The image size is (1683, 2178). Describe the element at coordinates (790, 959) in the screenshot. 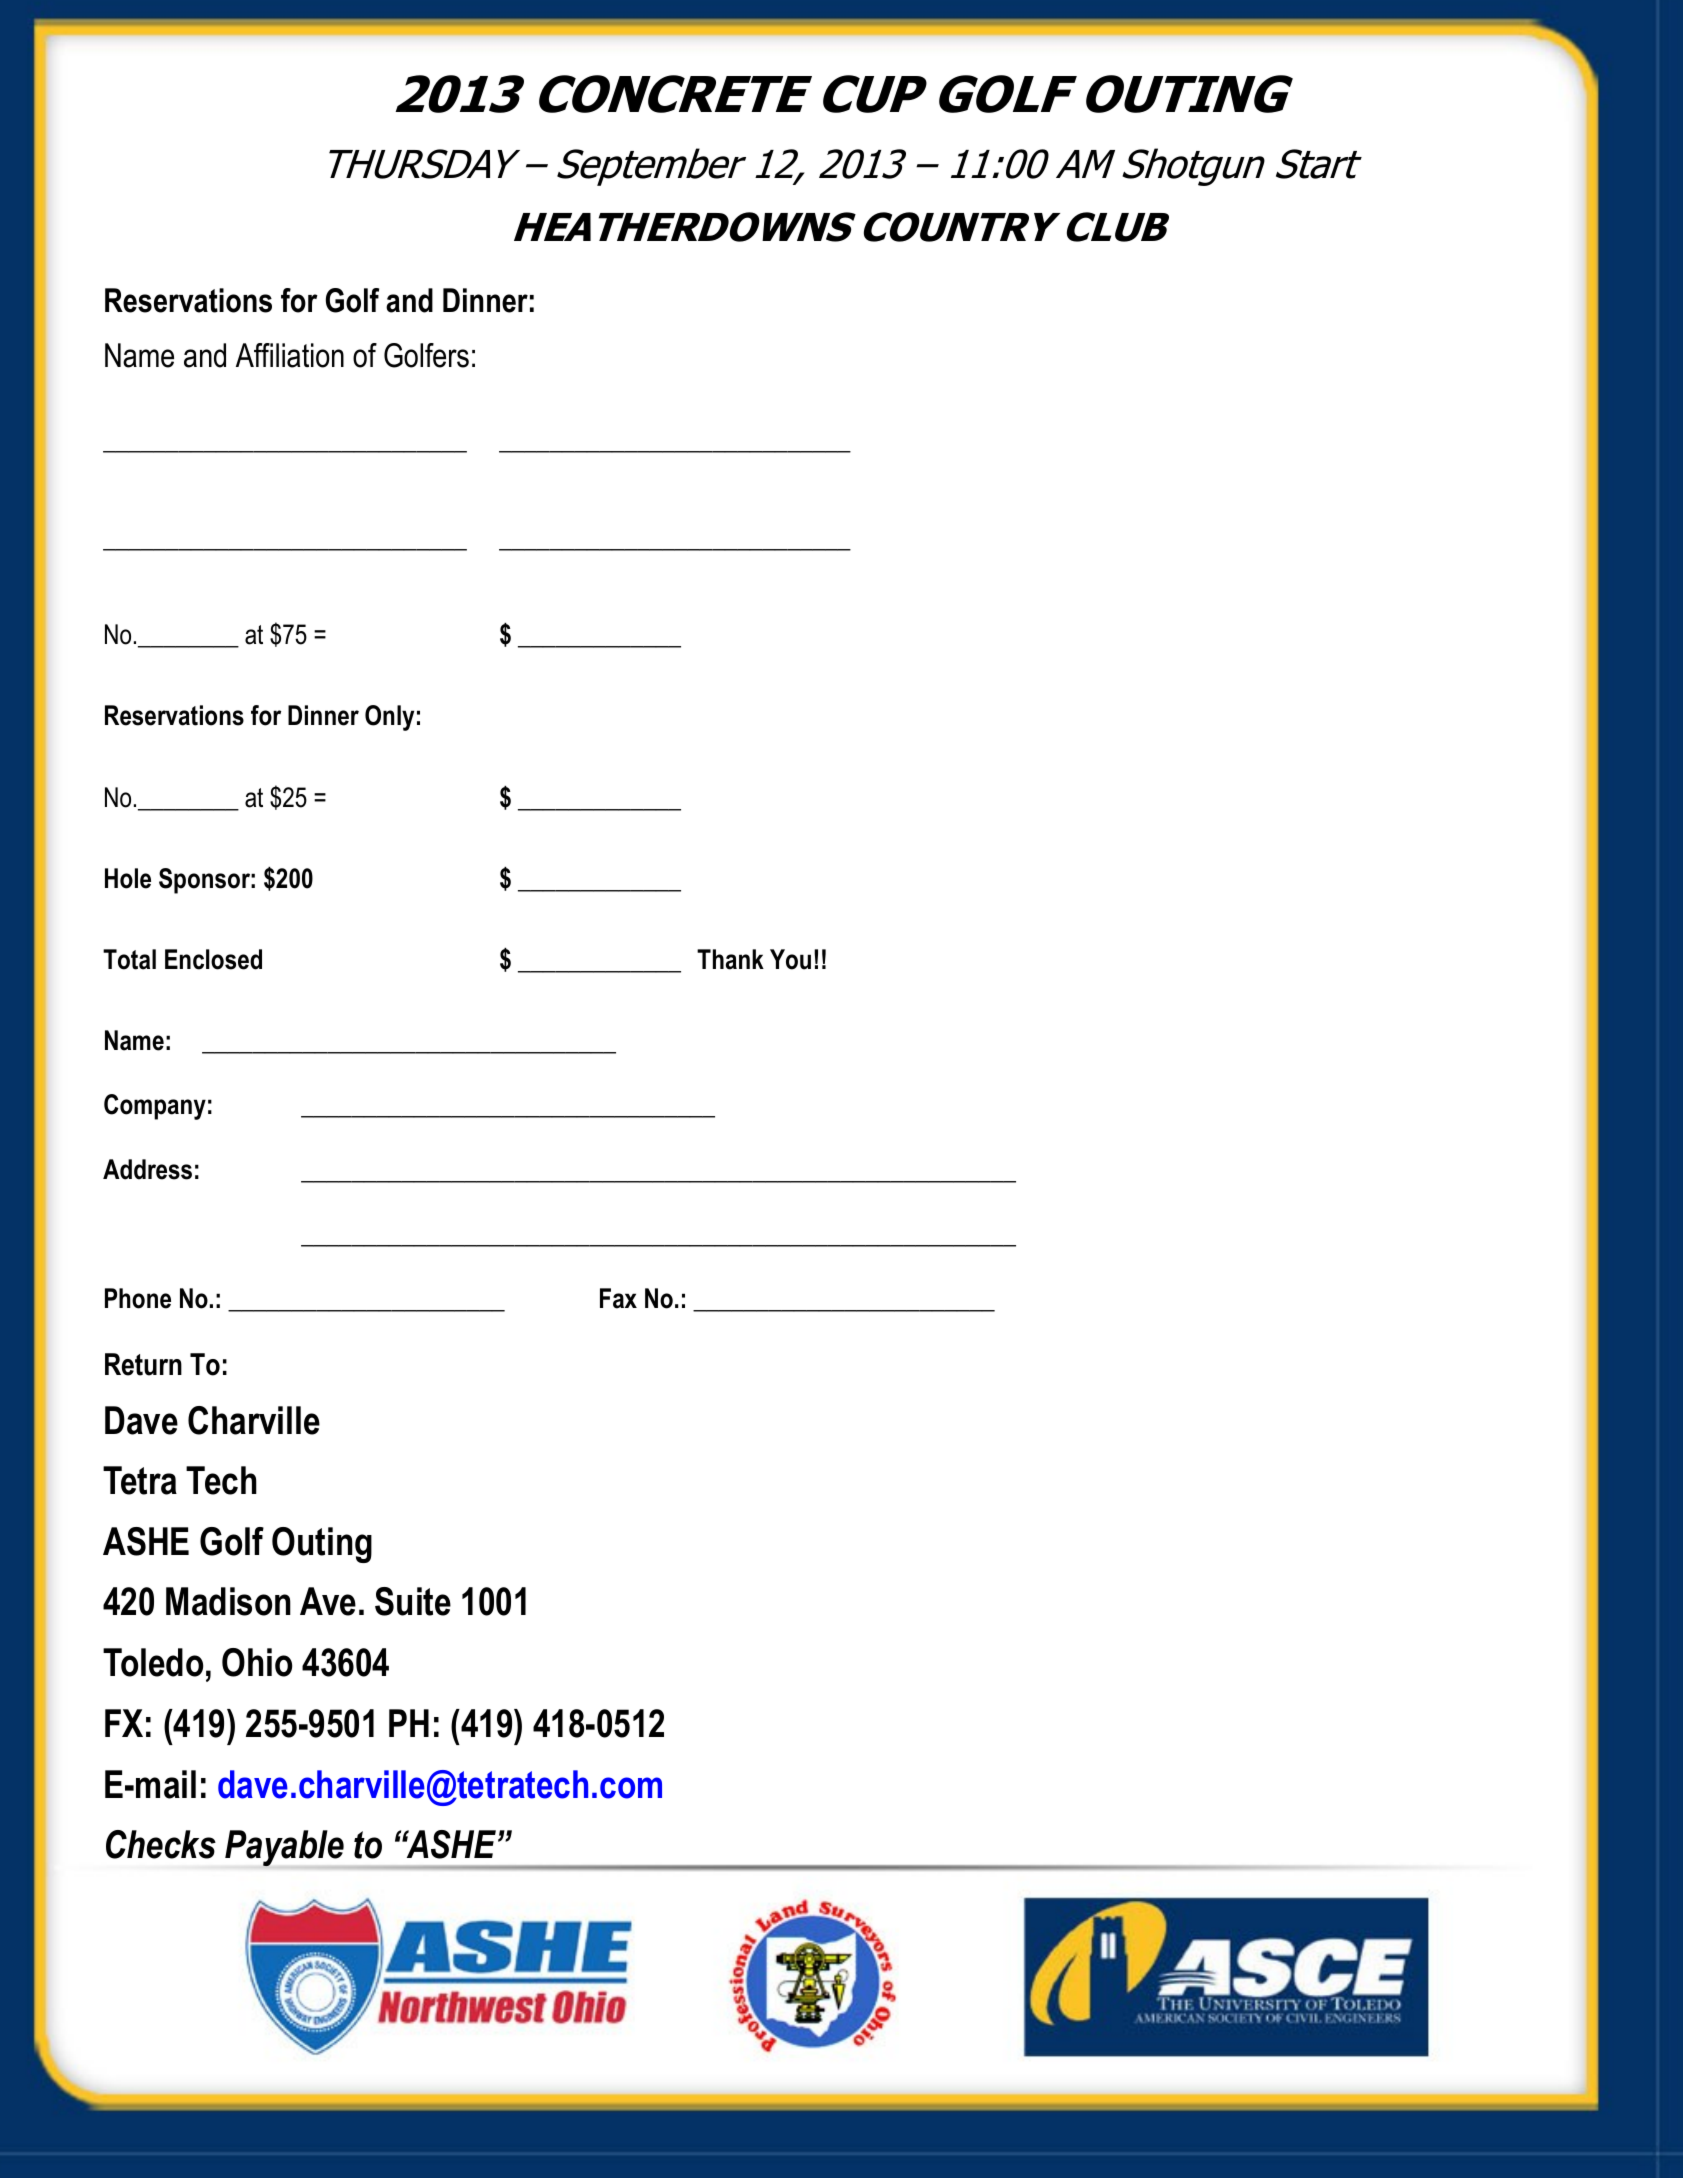

I see `You` at that location.
